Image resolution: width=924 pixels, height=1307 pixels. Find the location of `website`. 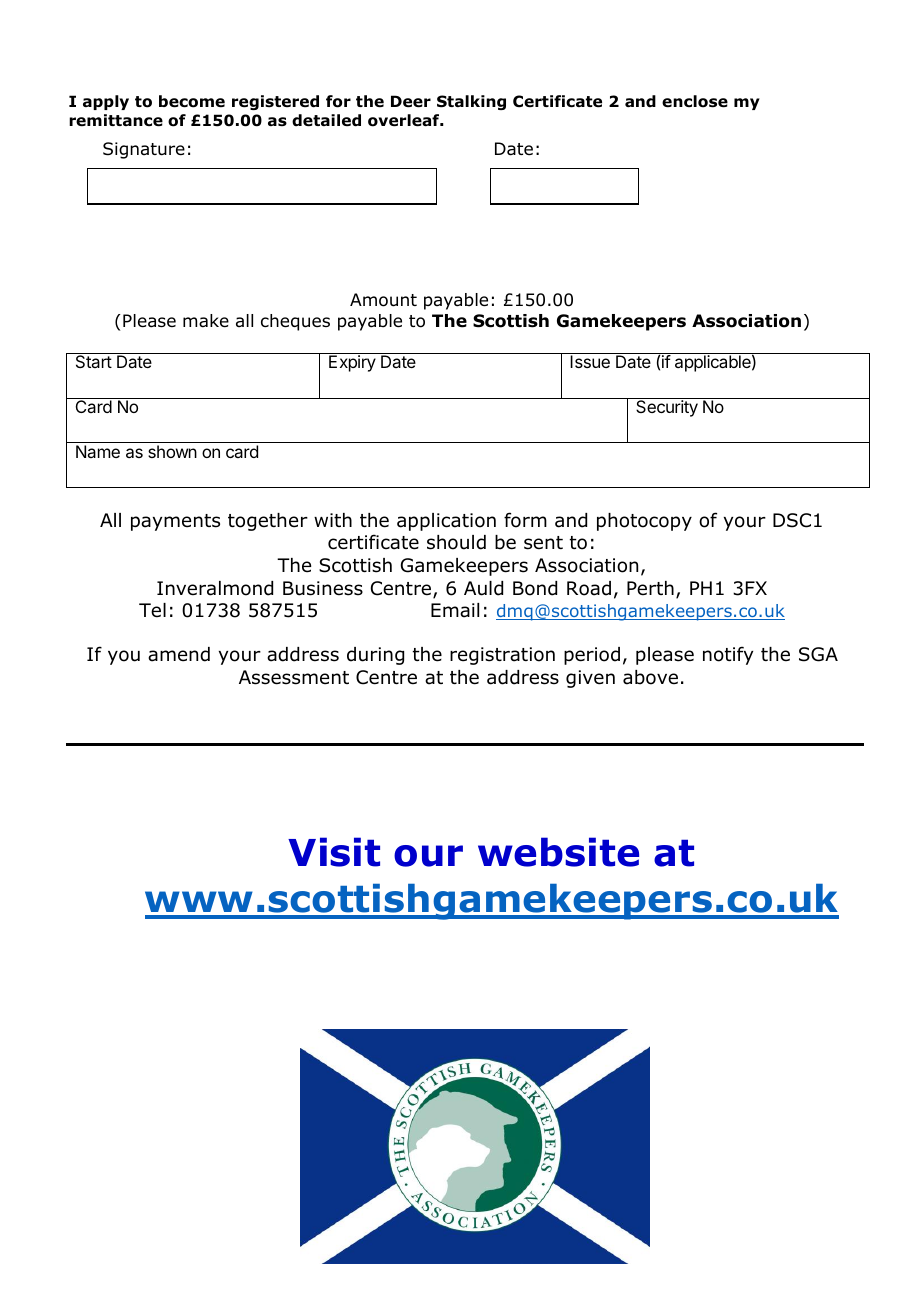

website is located at coordinates (558, 852).
